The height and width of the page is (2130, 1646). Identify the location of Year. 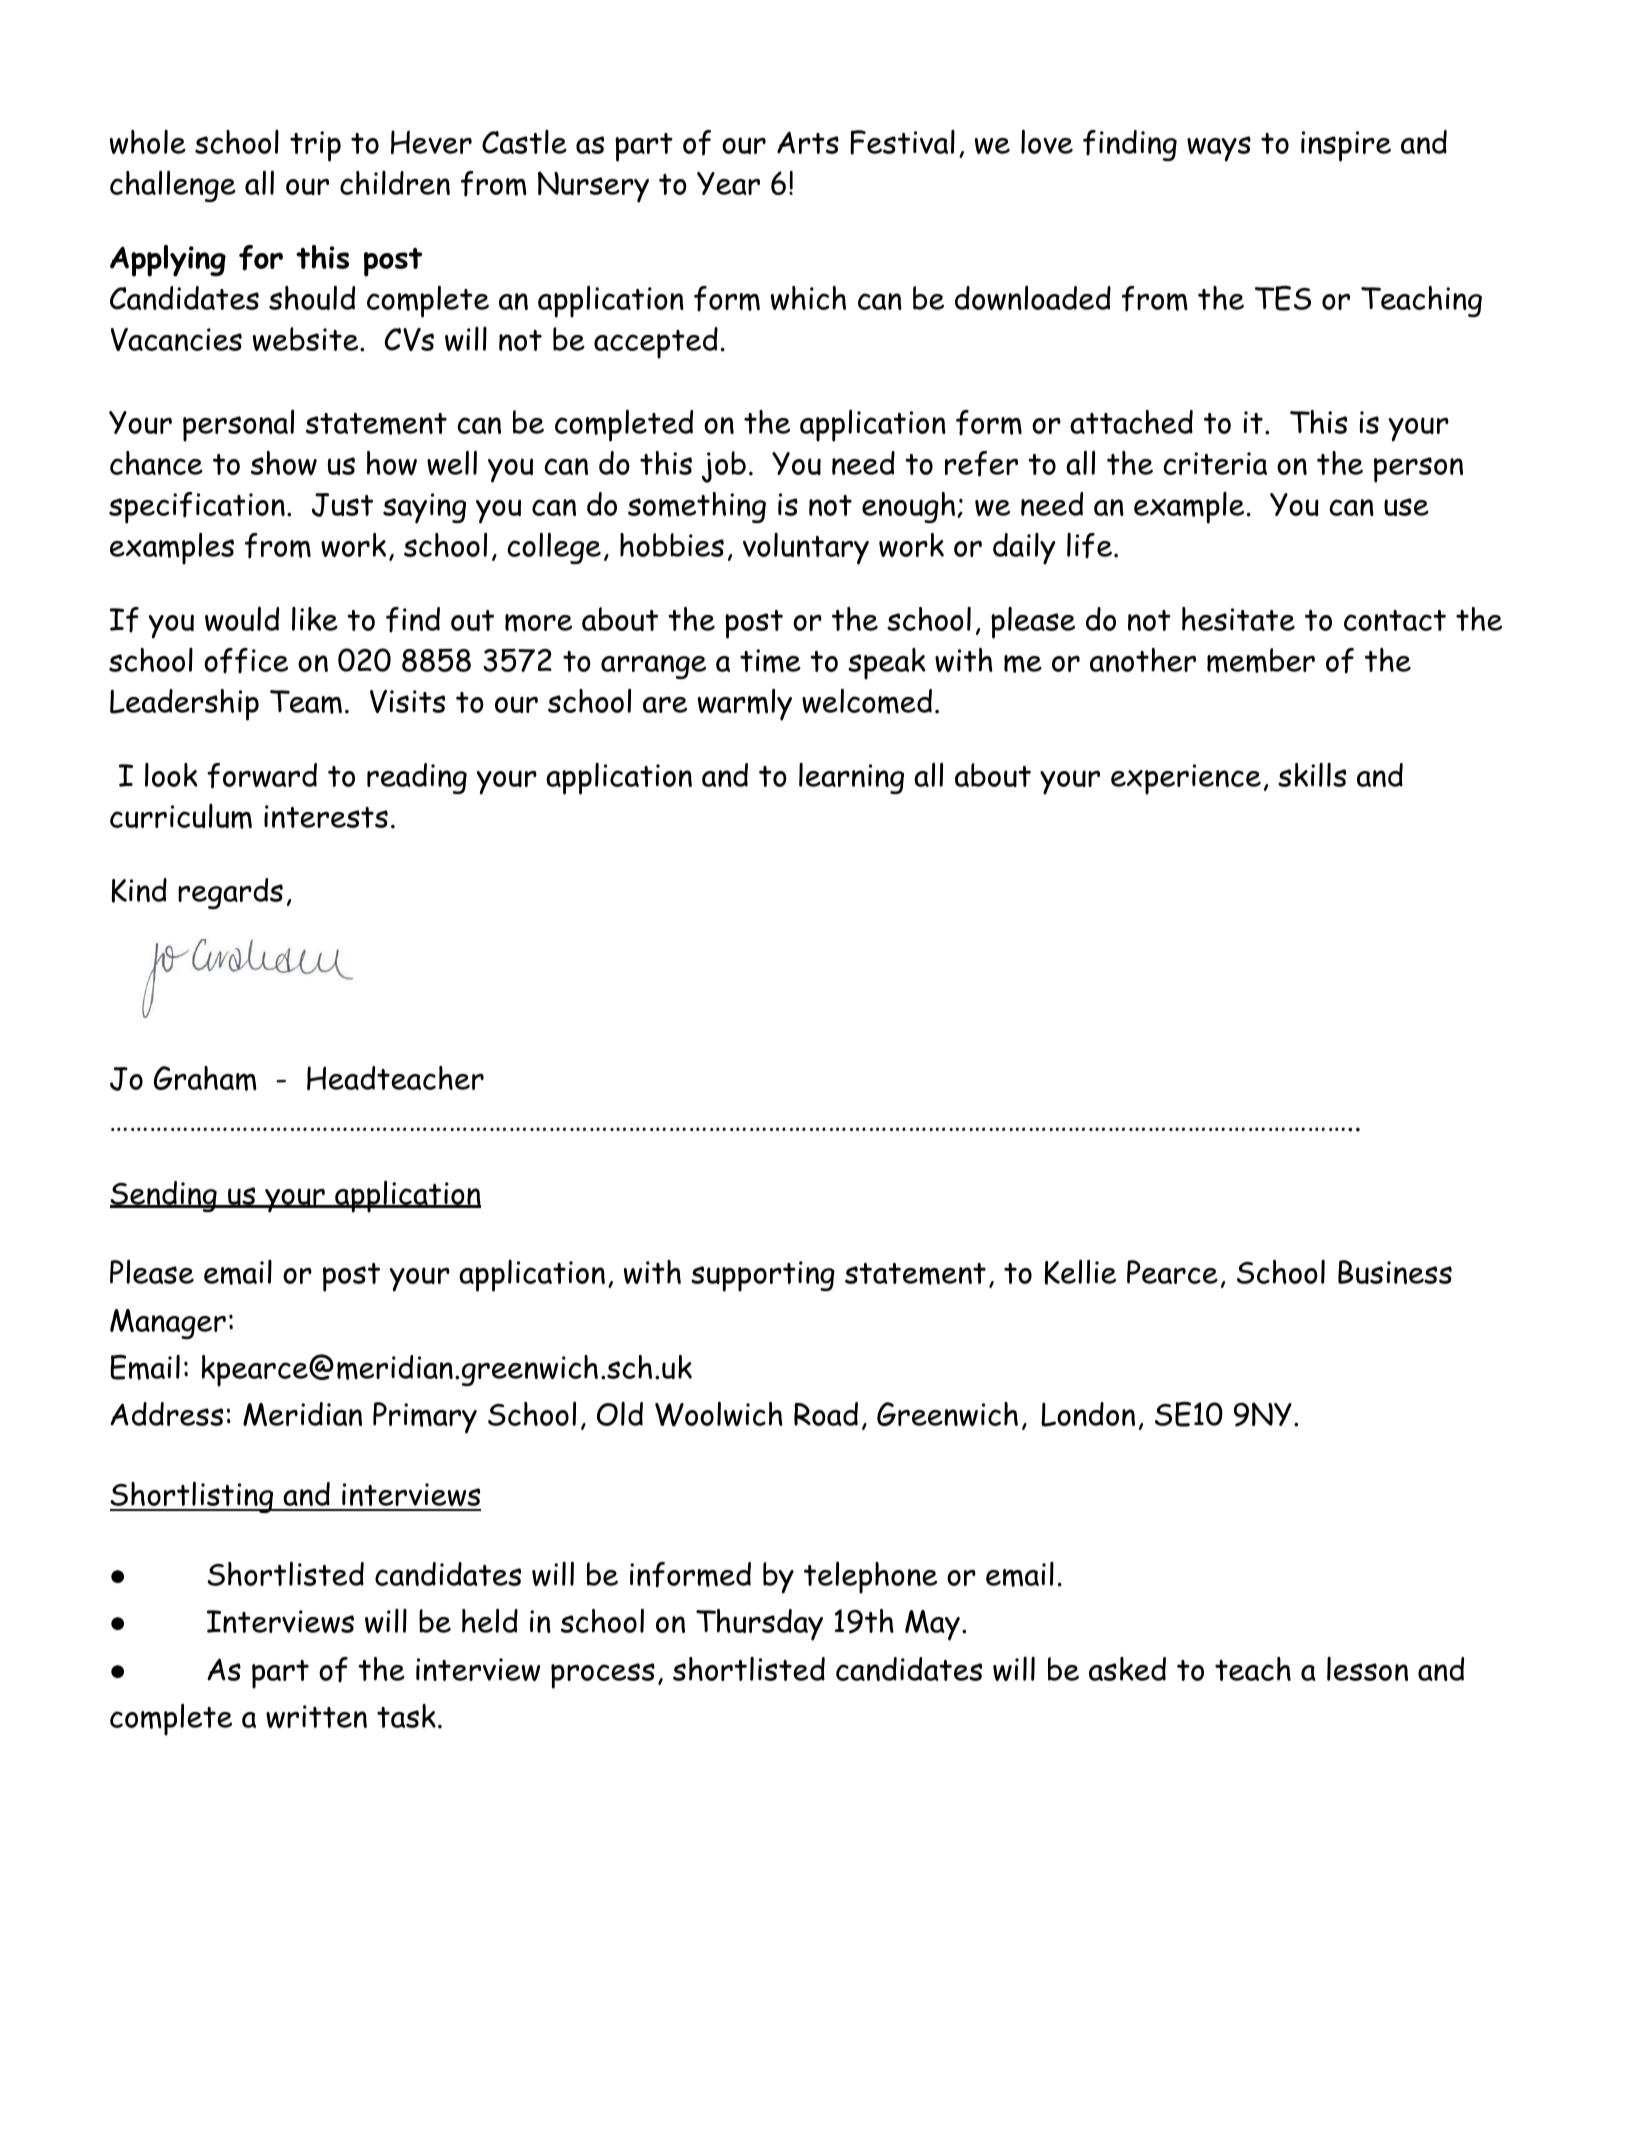
(728, 183).
